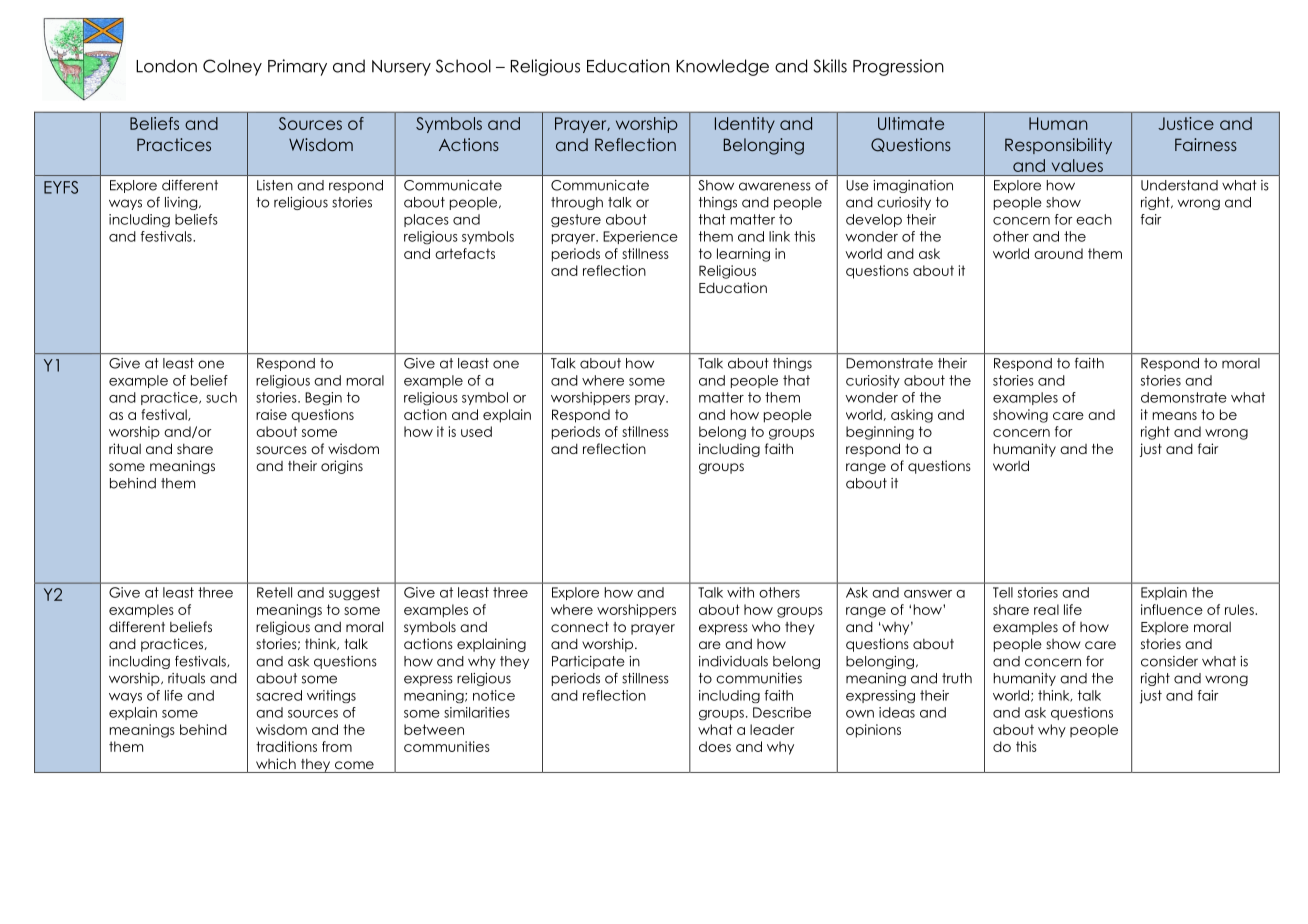 The image size is (1308, 924). Describe the element at coordinates (1175, 416) in the page. I see `means` at that location.
